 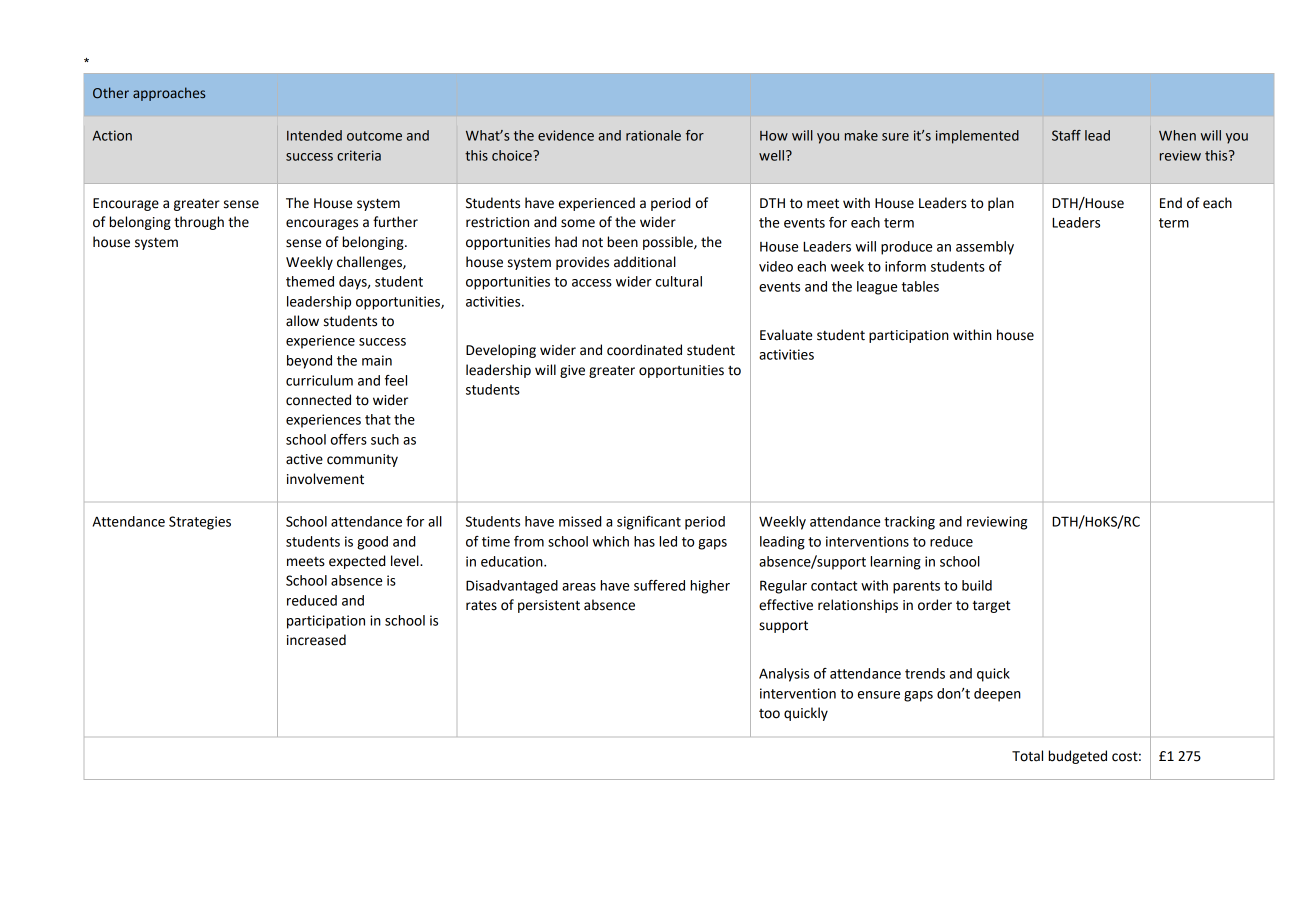 I want to click on approaches, so click(x=169, y=94).
